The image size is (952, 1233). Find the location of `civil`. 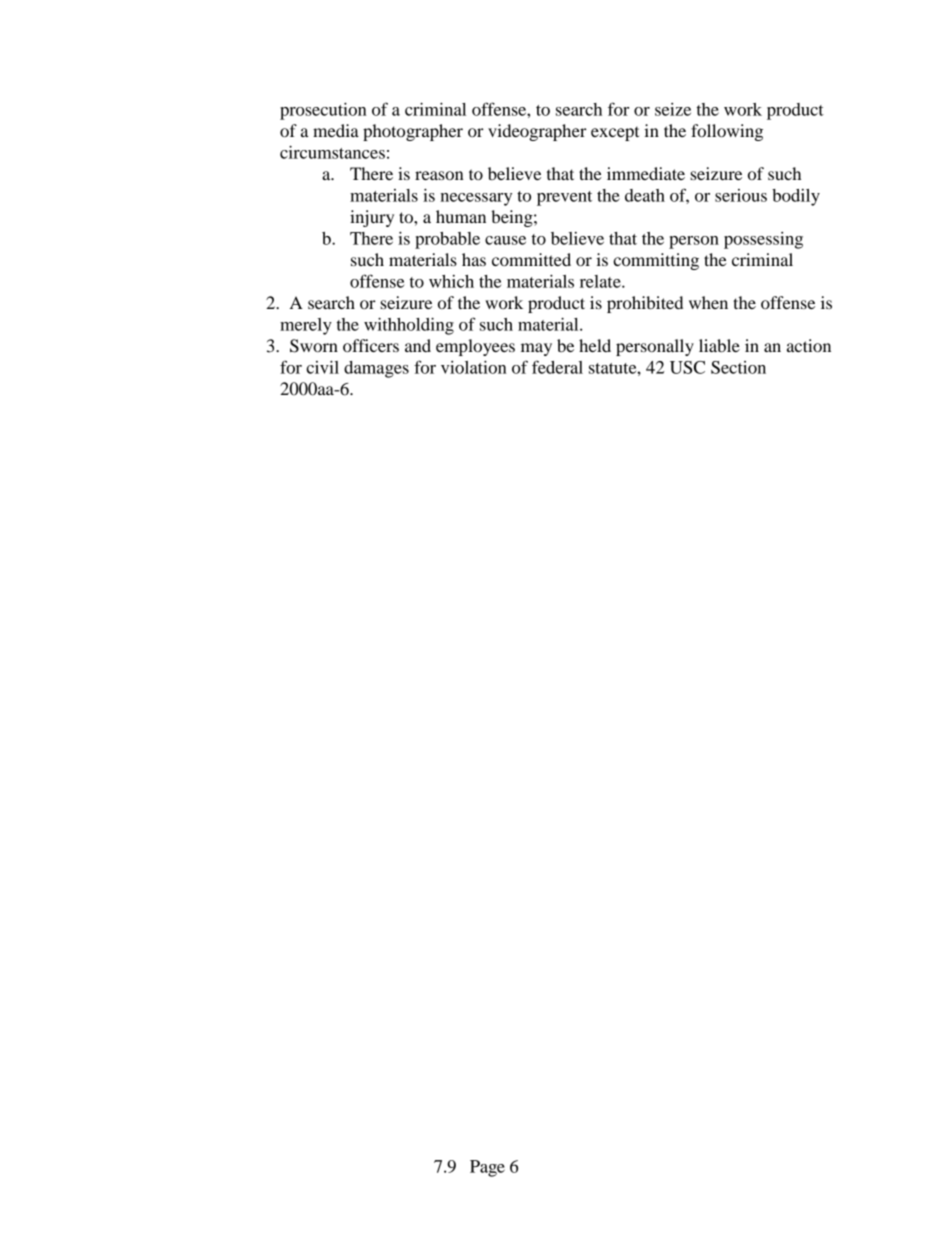

civil is located at coordinates (322, 367).
